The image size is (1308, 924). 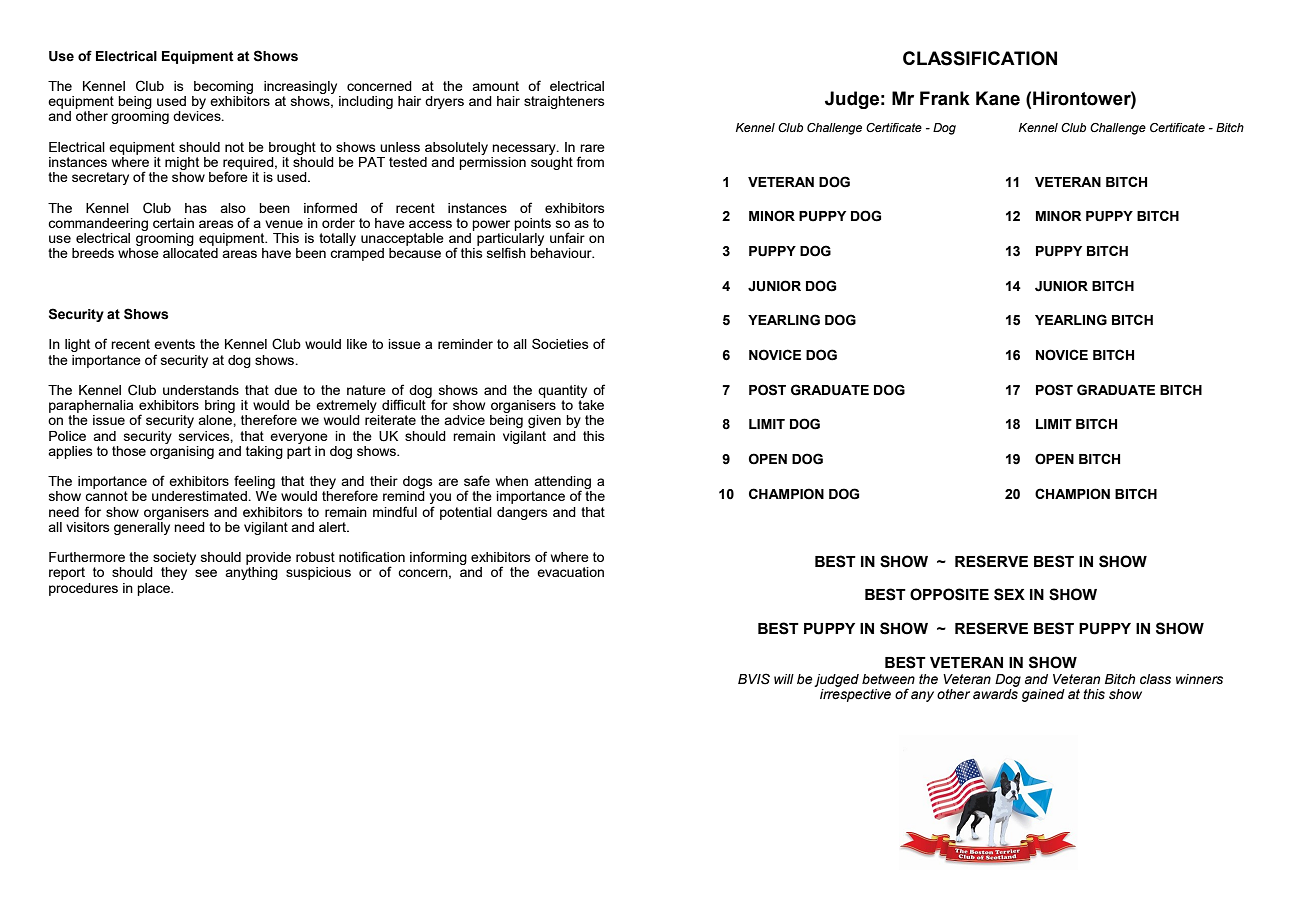 I want to click on take, so click(x=591, y=405).
